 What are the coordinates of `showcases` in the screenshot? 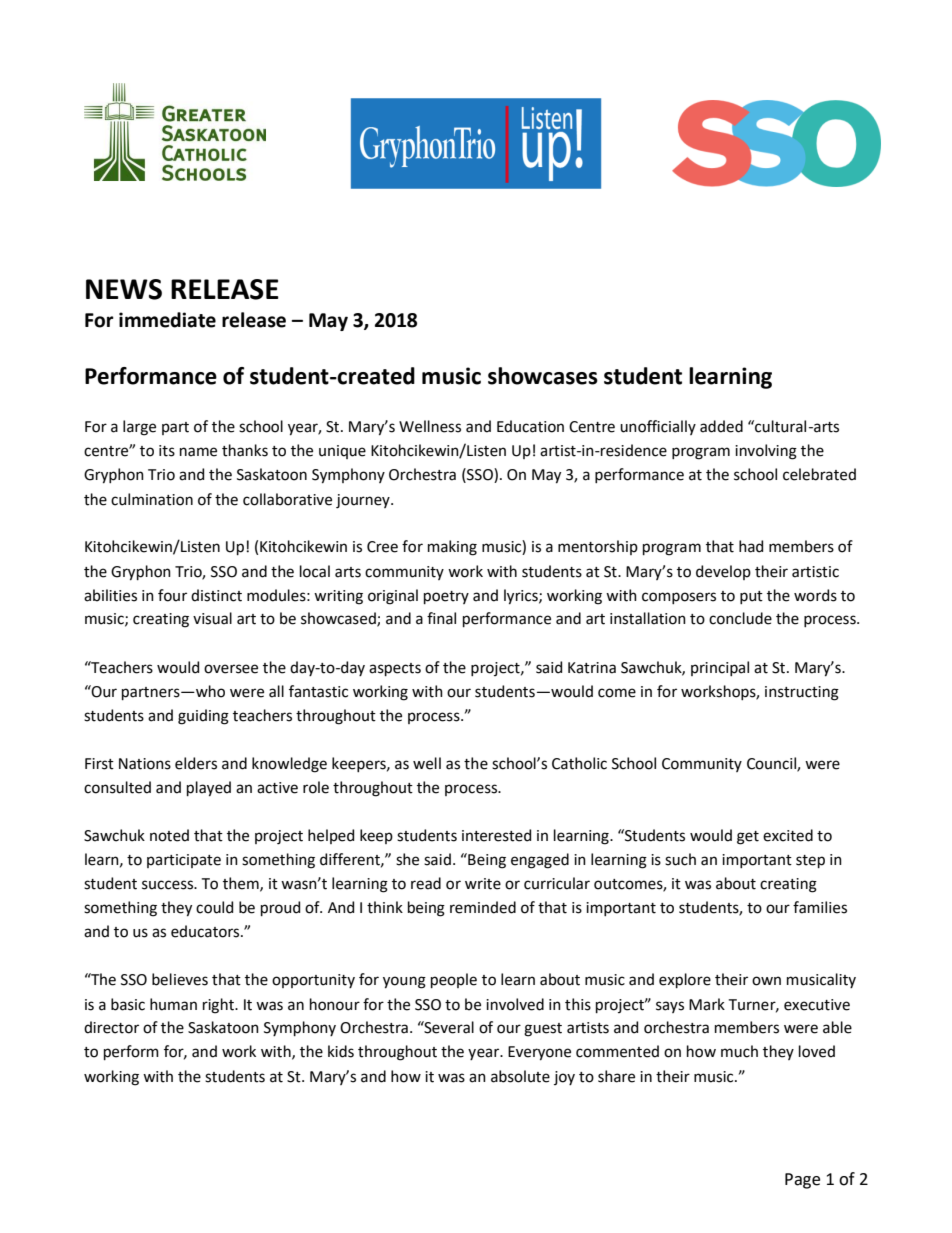 It's located at (543, 376).
